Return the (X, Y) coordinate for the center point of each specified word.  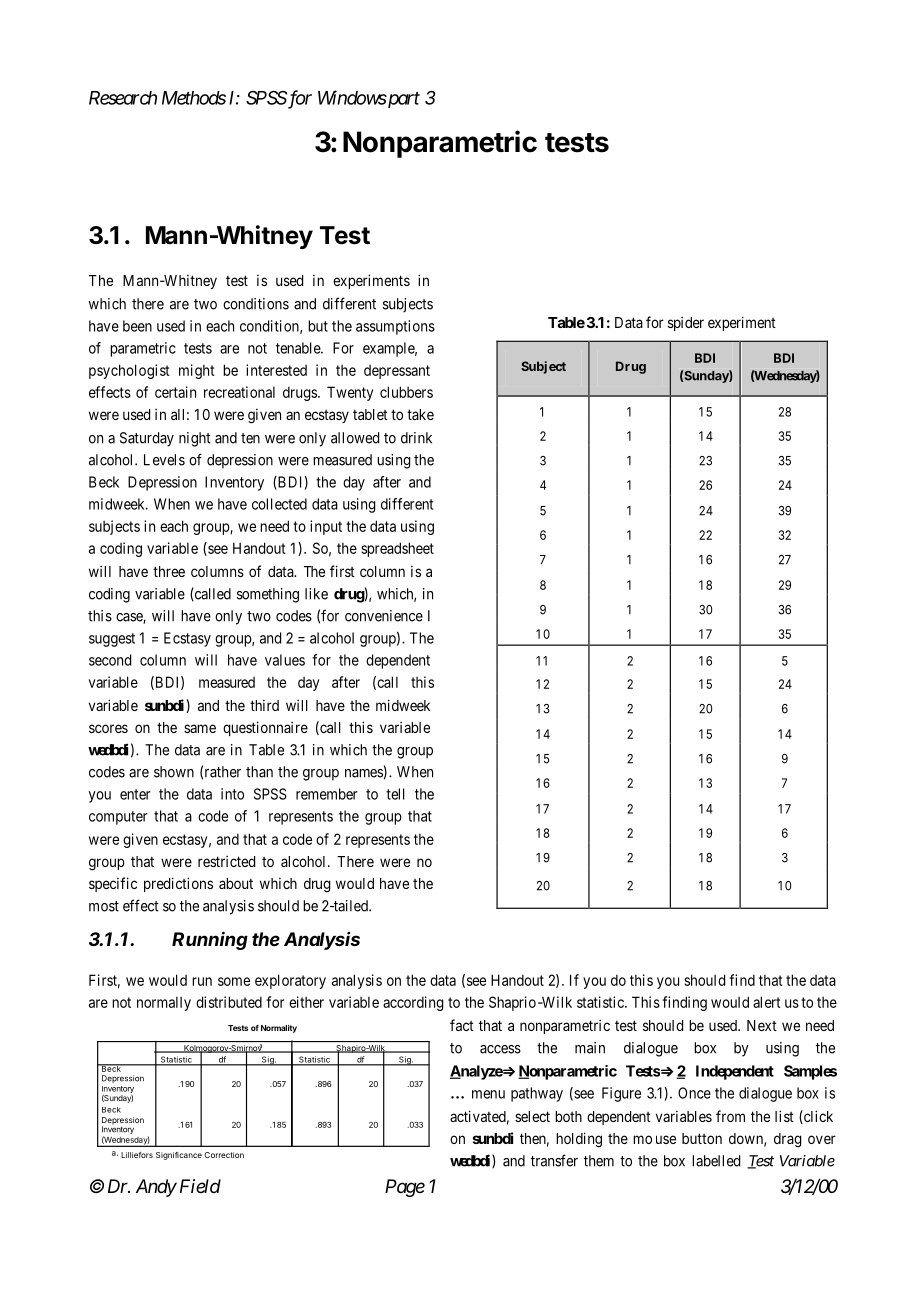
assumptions (395, 327)
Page (405, 1188)
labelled (716, 1161)
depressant (397, 372)
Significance (179, 1156)
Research (123, 98)
